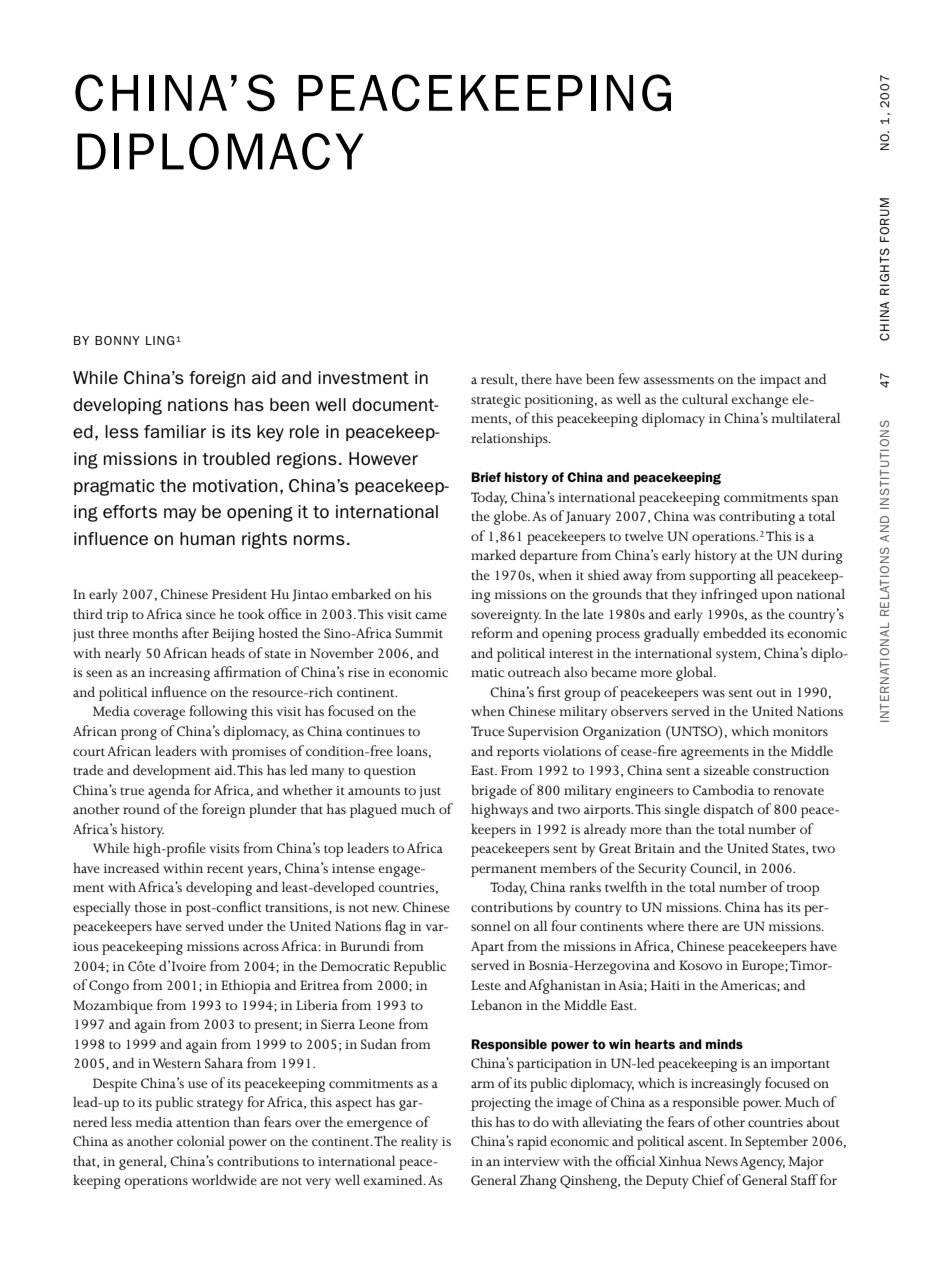 The height and width of the screenshot is (1275, 952). I want to click on Congo, so click(109, 987).
